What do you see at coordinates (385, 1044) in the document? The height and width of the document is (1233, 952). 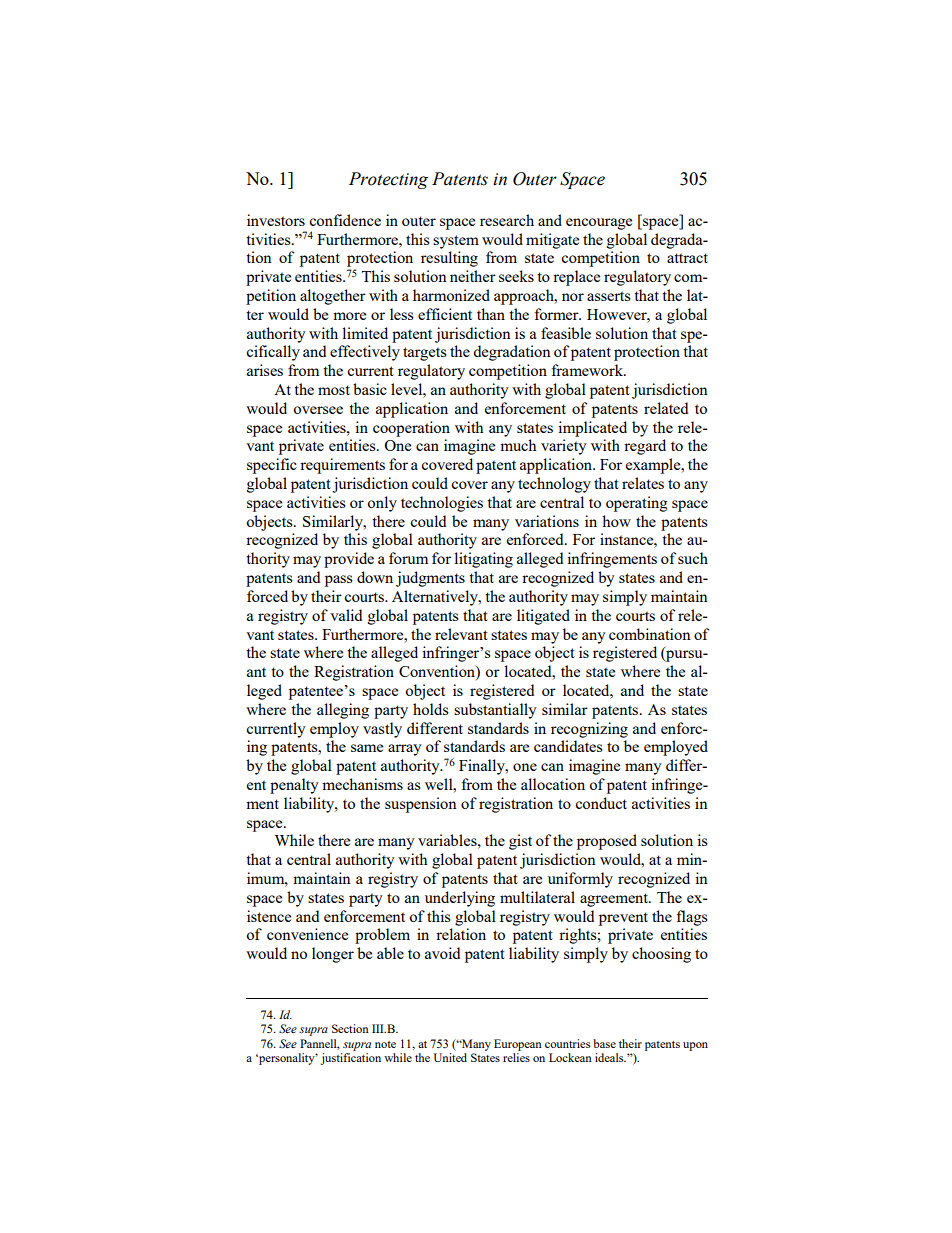 I see `note` at bounding box center [385, 1044].
